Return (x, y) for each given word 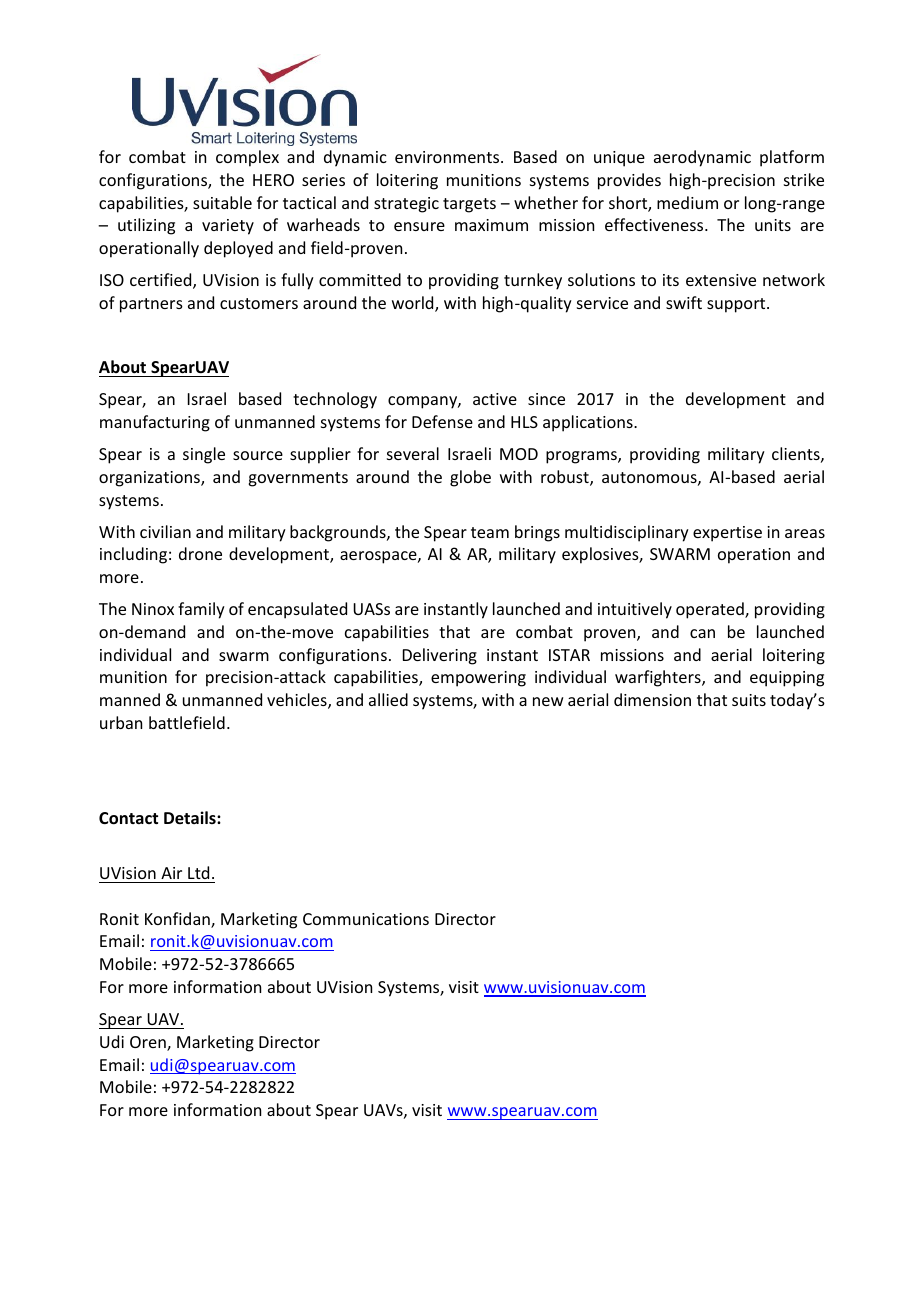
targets (469, 205)
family (201, 610)
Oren (149, 1043)
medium (687, 202)
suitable (222, 202)
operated (711, 610)
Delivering (440, 656)
